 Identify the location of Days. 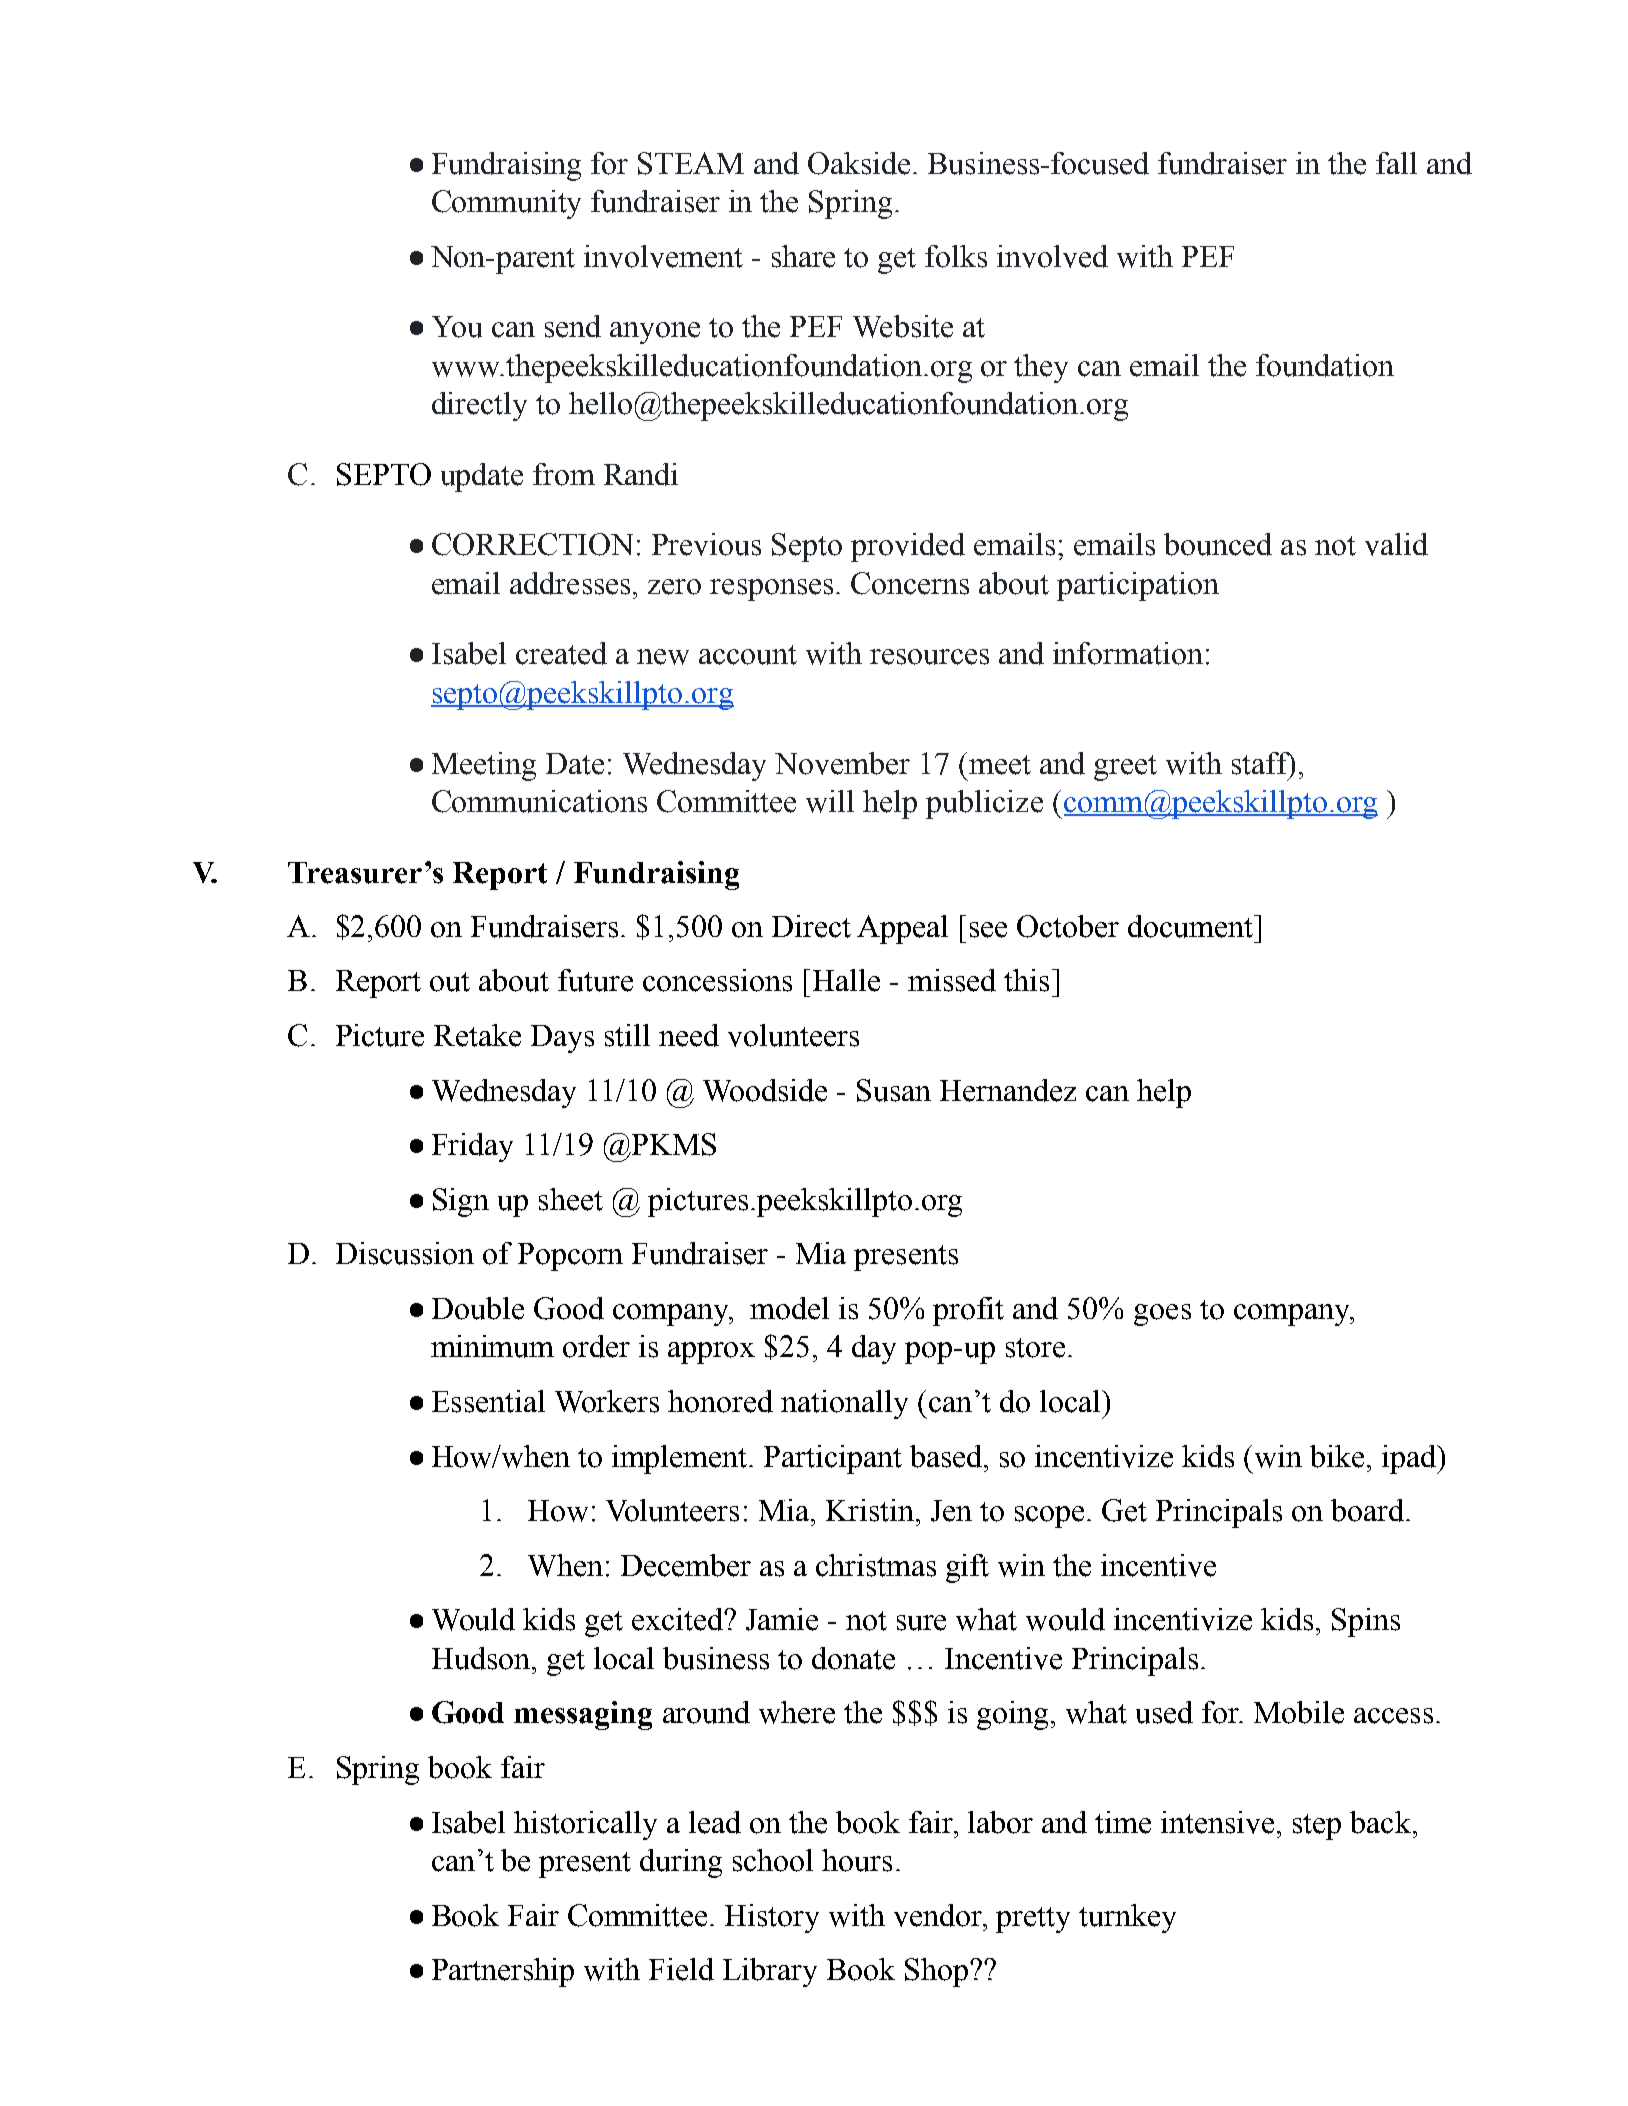
(562, 1039).
